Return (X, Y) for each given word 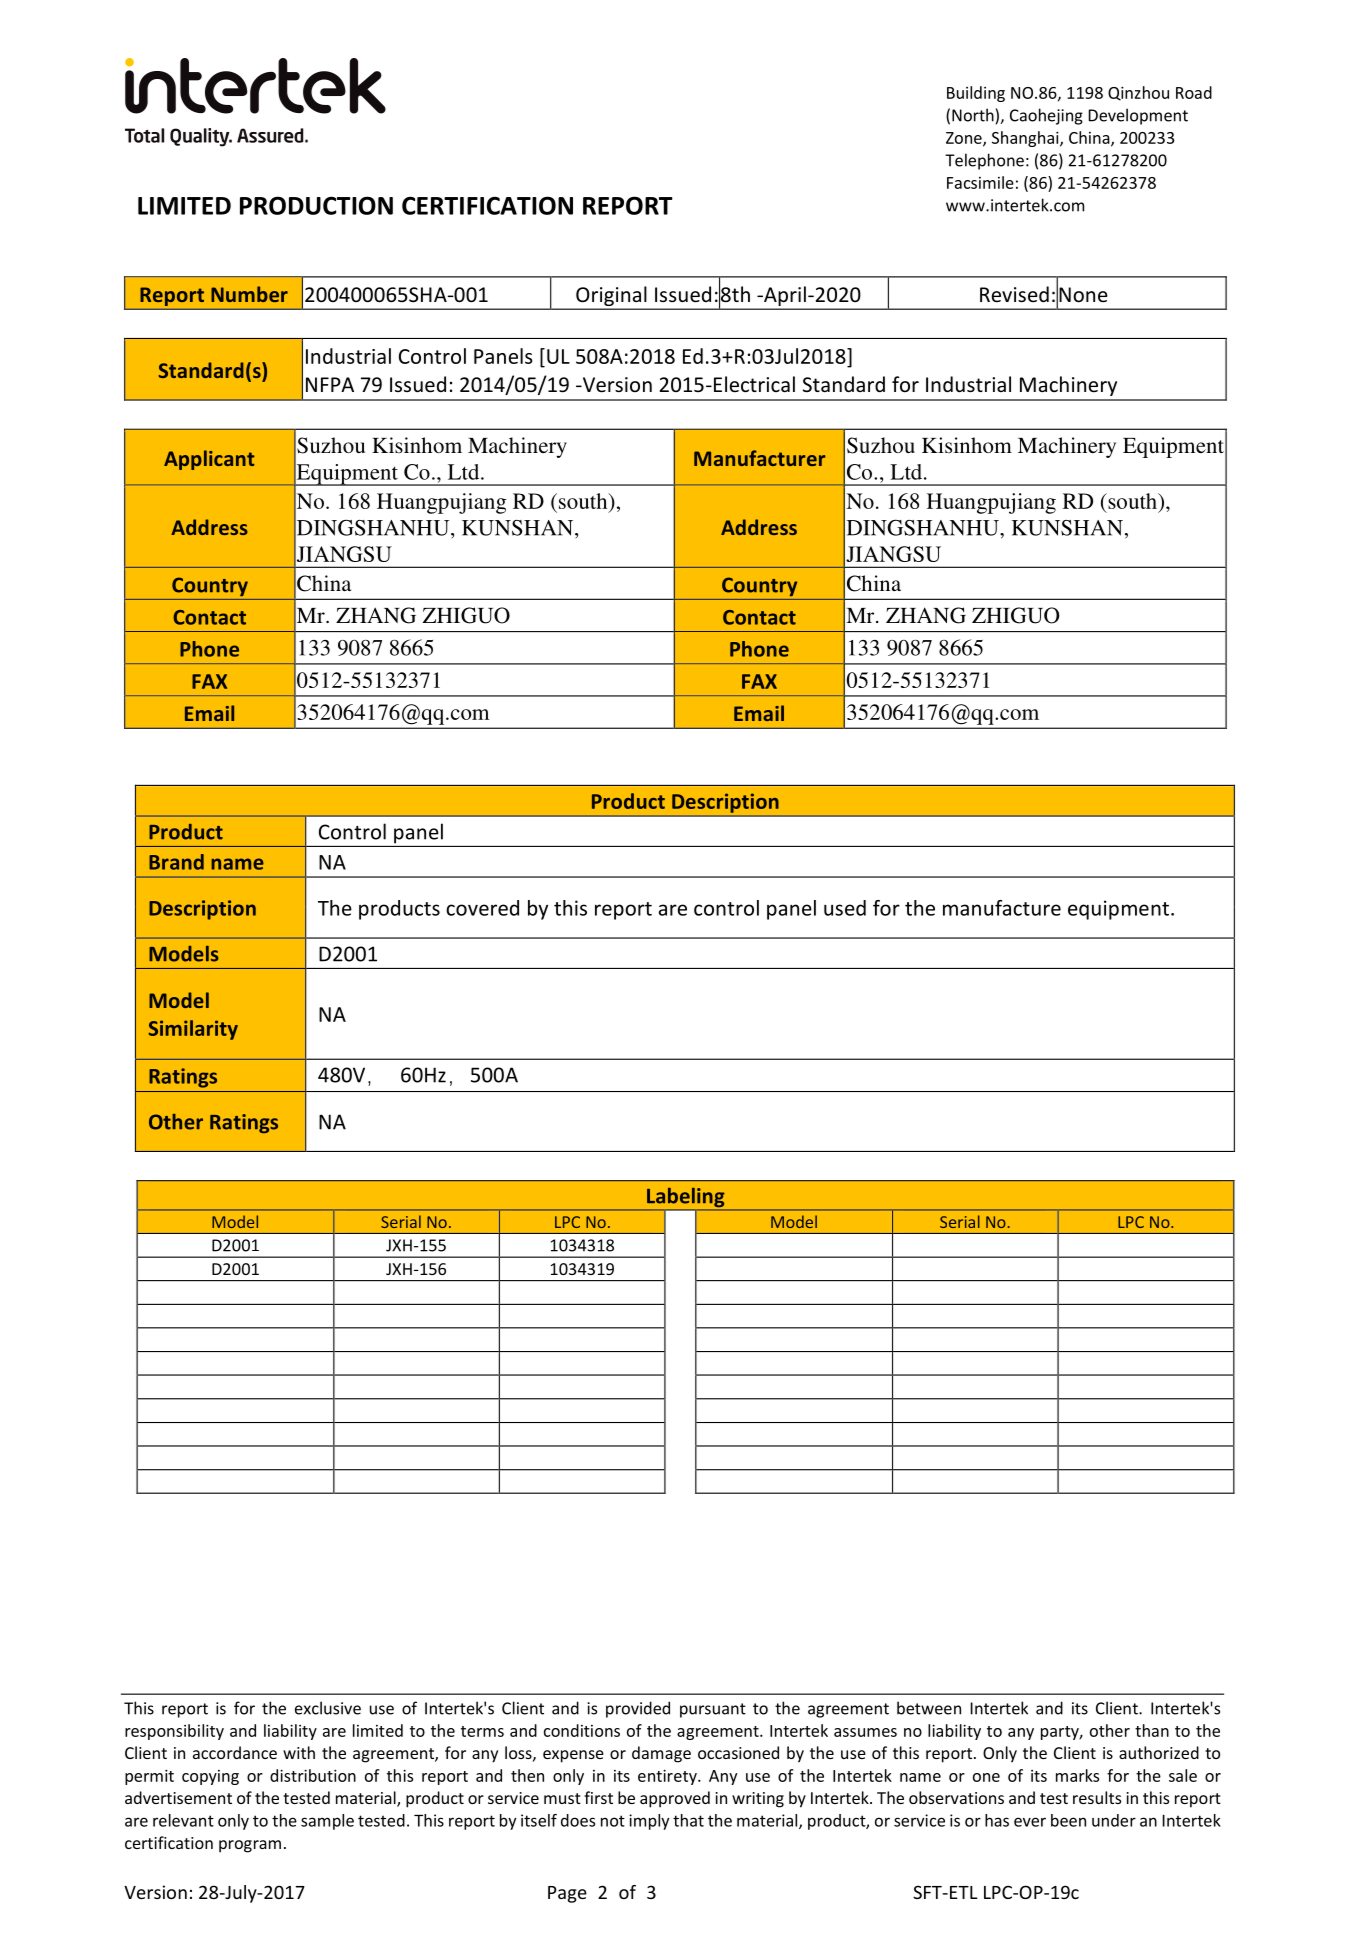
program (250, 1846)
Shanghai (1026, 139)
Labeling (686, 1199)
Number (249, 294)
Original (611, 297)
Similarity (193, 1030)
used (845, 908)
